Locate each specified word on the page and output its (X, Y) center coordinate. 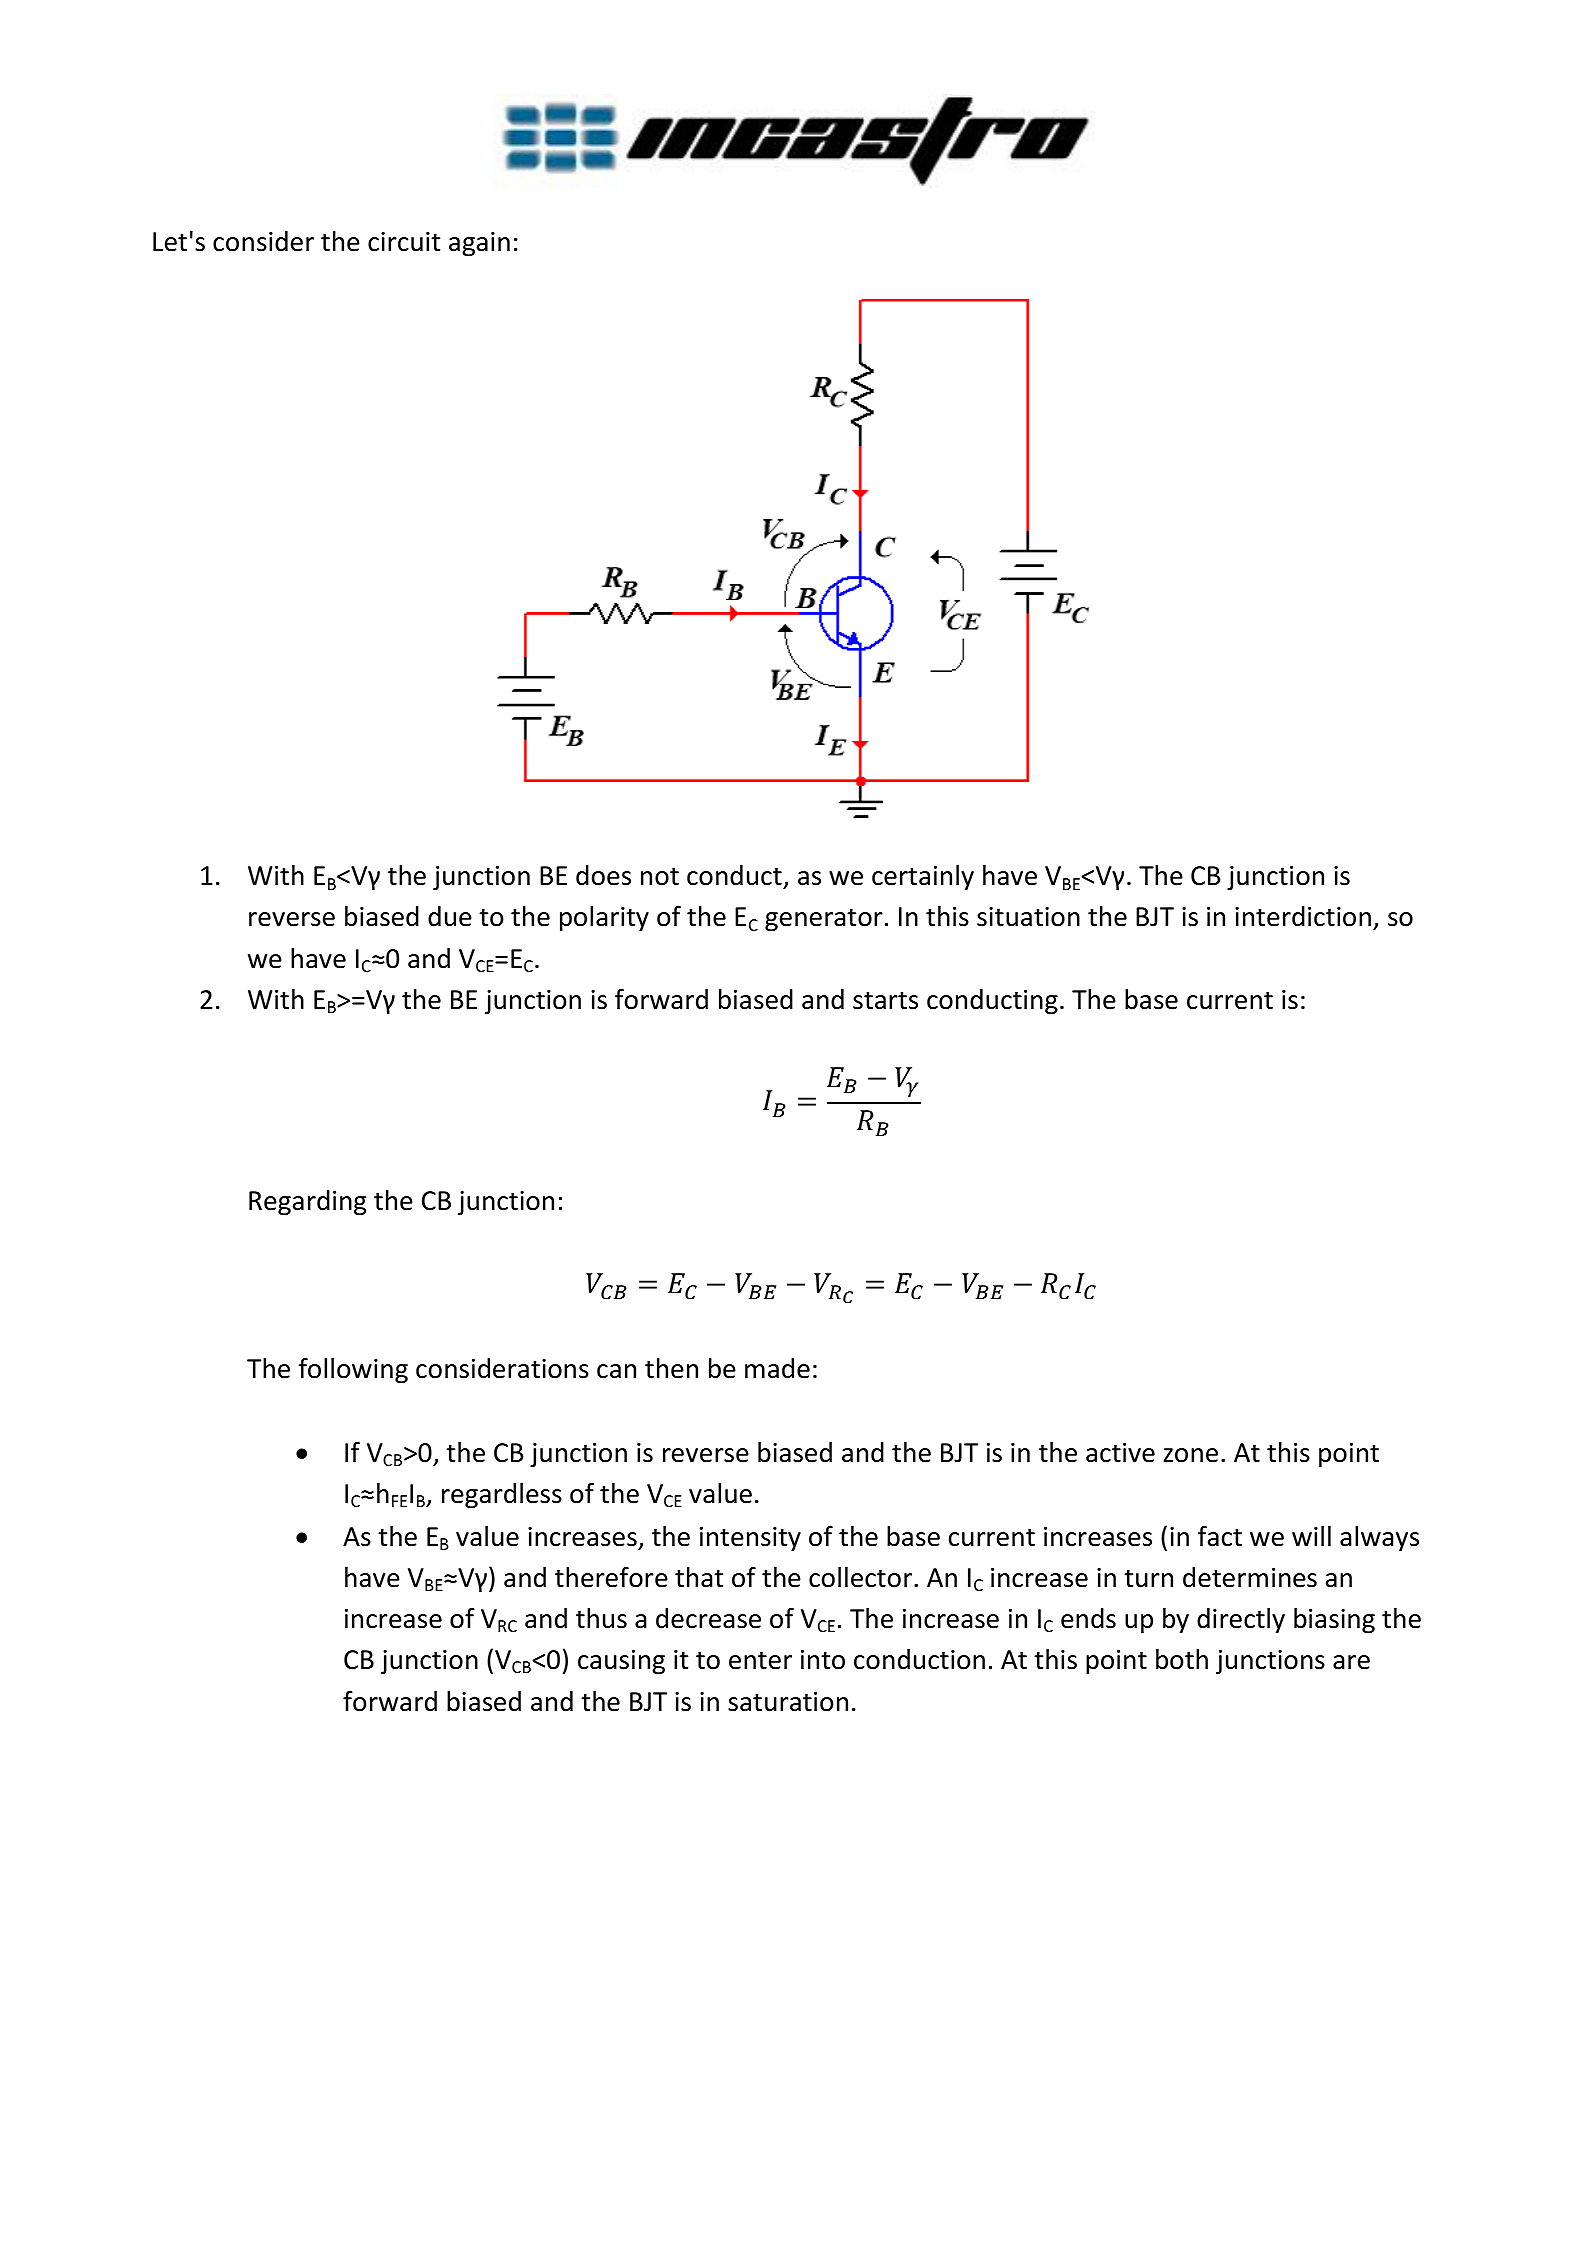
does (603, 875)
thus (601, 1618)
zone (1190, 1455)
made (777, 1368)
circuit (404, 242)
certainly (923, 878)
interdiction (1303, 916)
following (353, 1371)
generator (824, 920)
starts (885, 1001)
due (450, 916)
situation (1028, 917)
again (479, 244)
